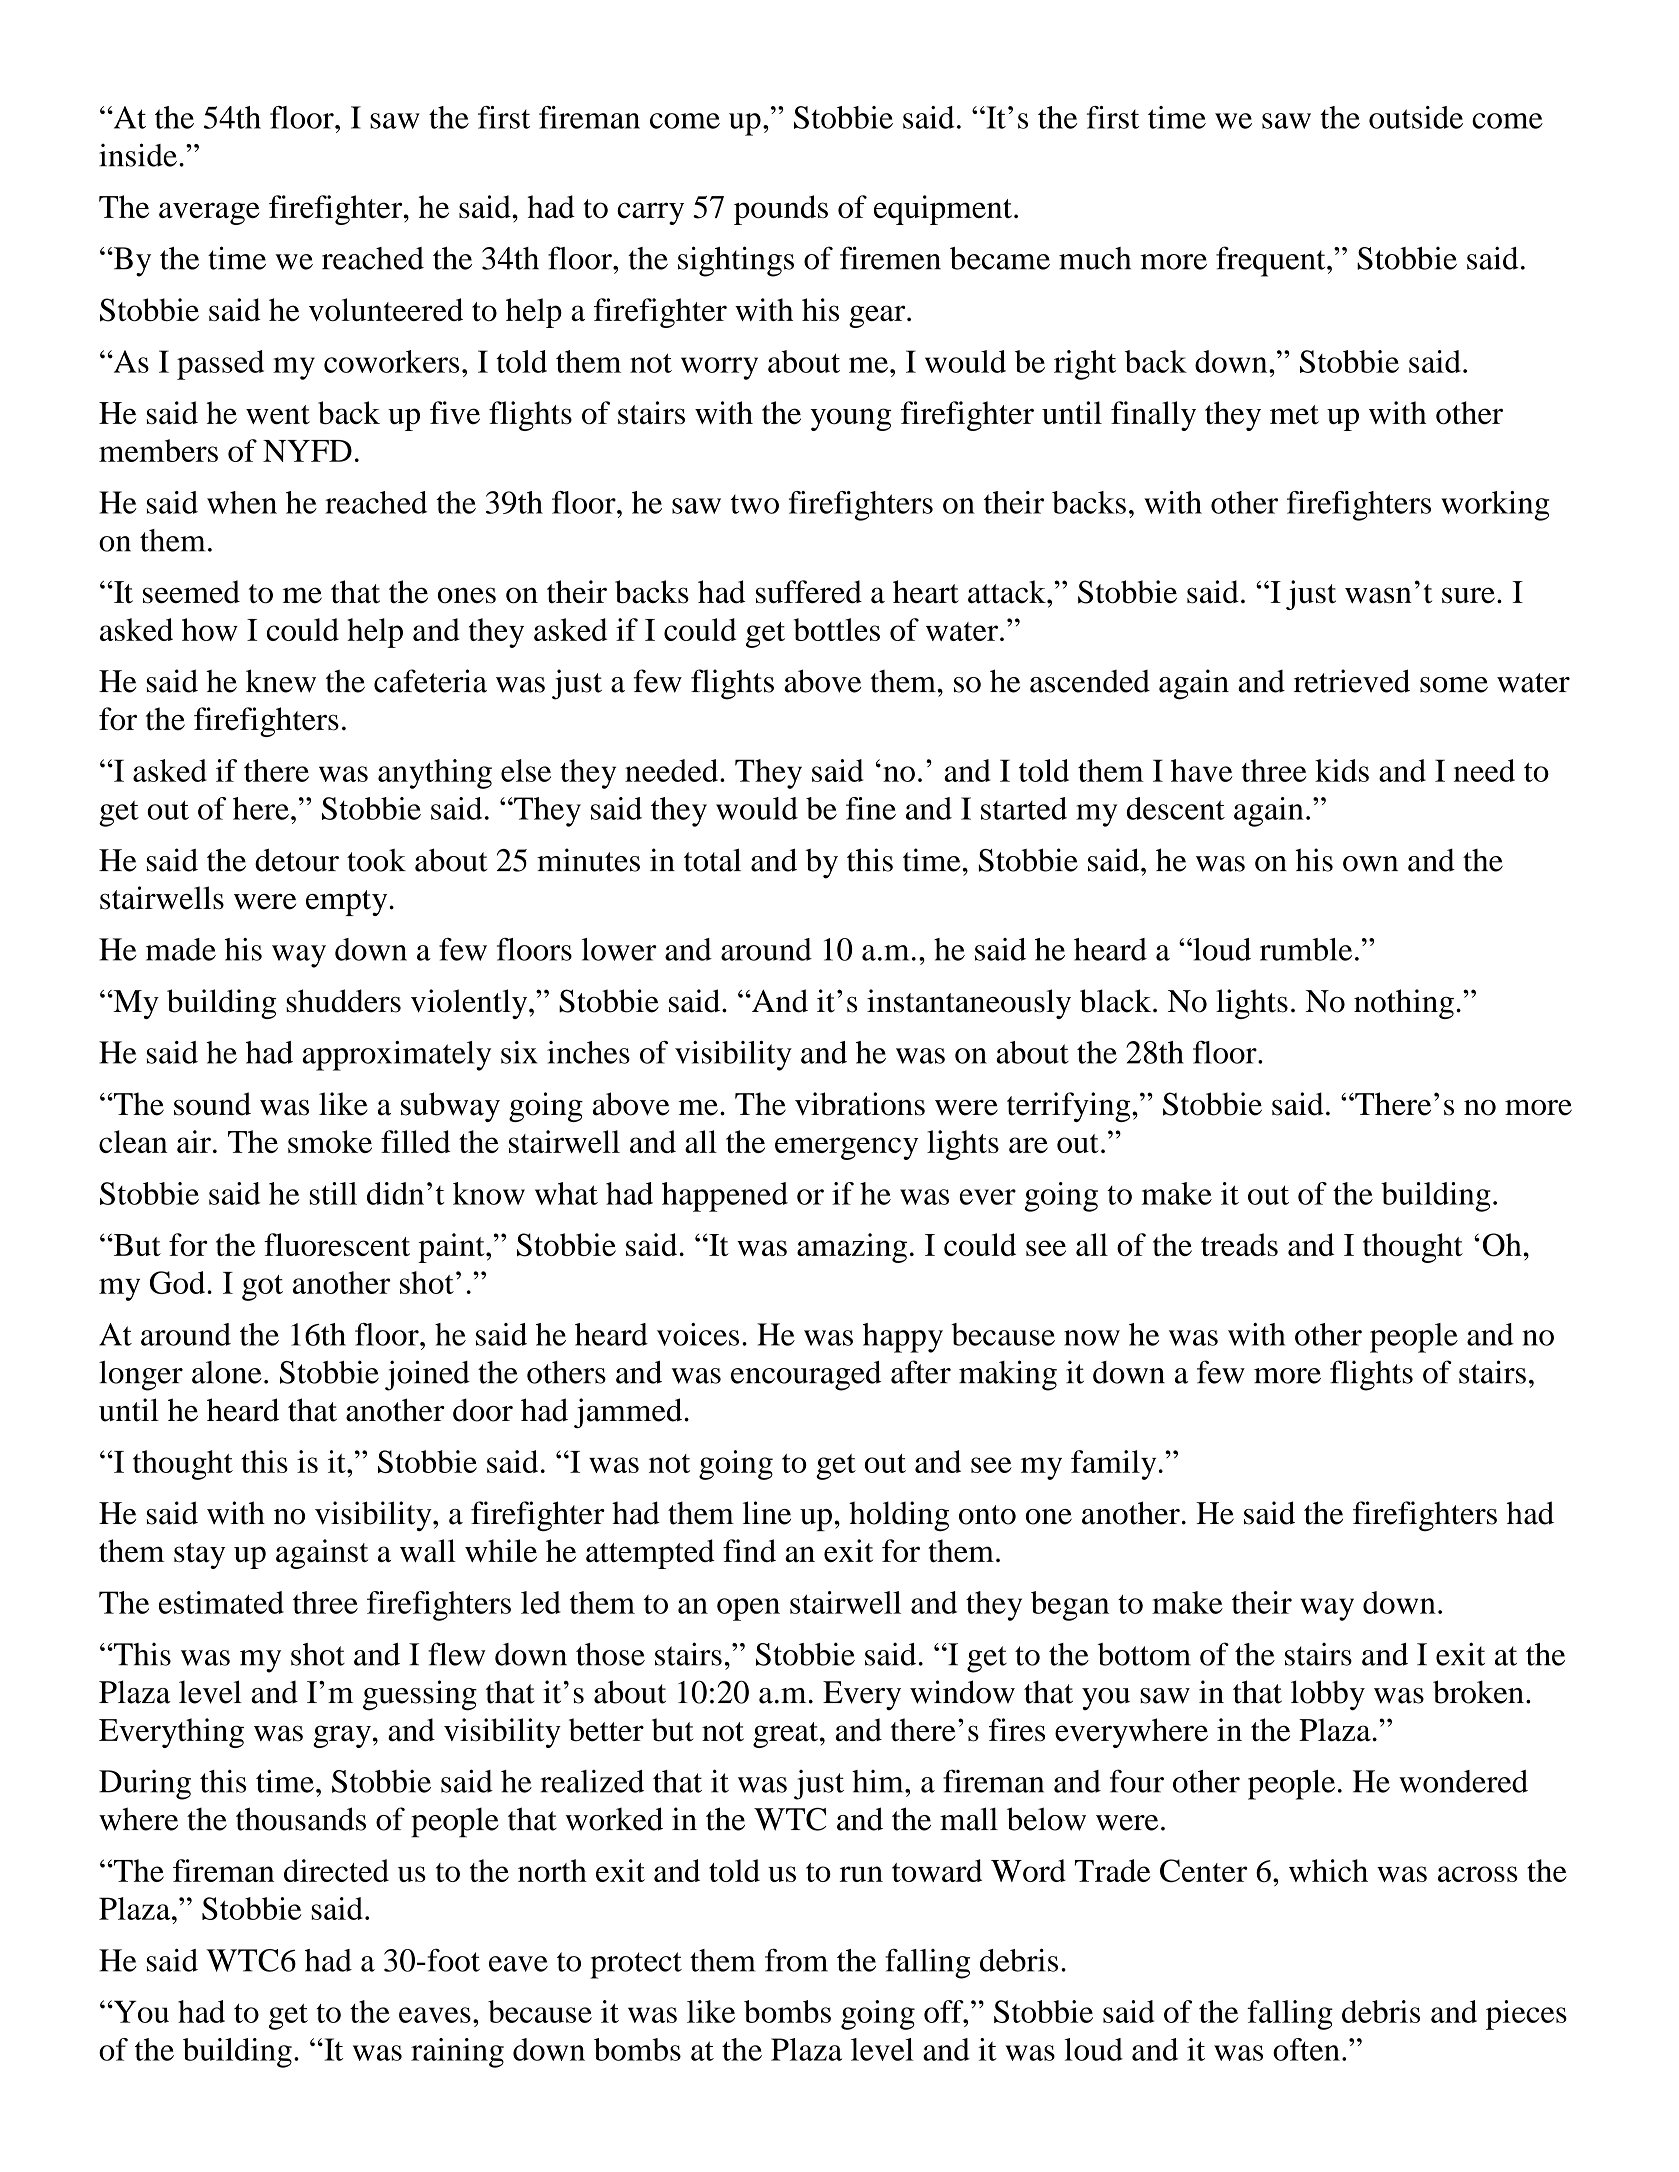 The width and height of the document is (1679, 2172). Describe the element at coordinates (1404, 1004) in the document. I see `nothing` at that location.
